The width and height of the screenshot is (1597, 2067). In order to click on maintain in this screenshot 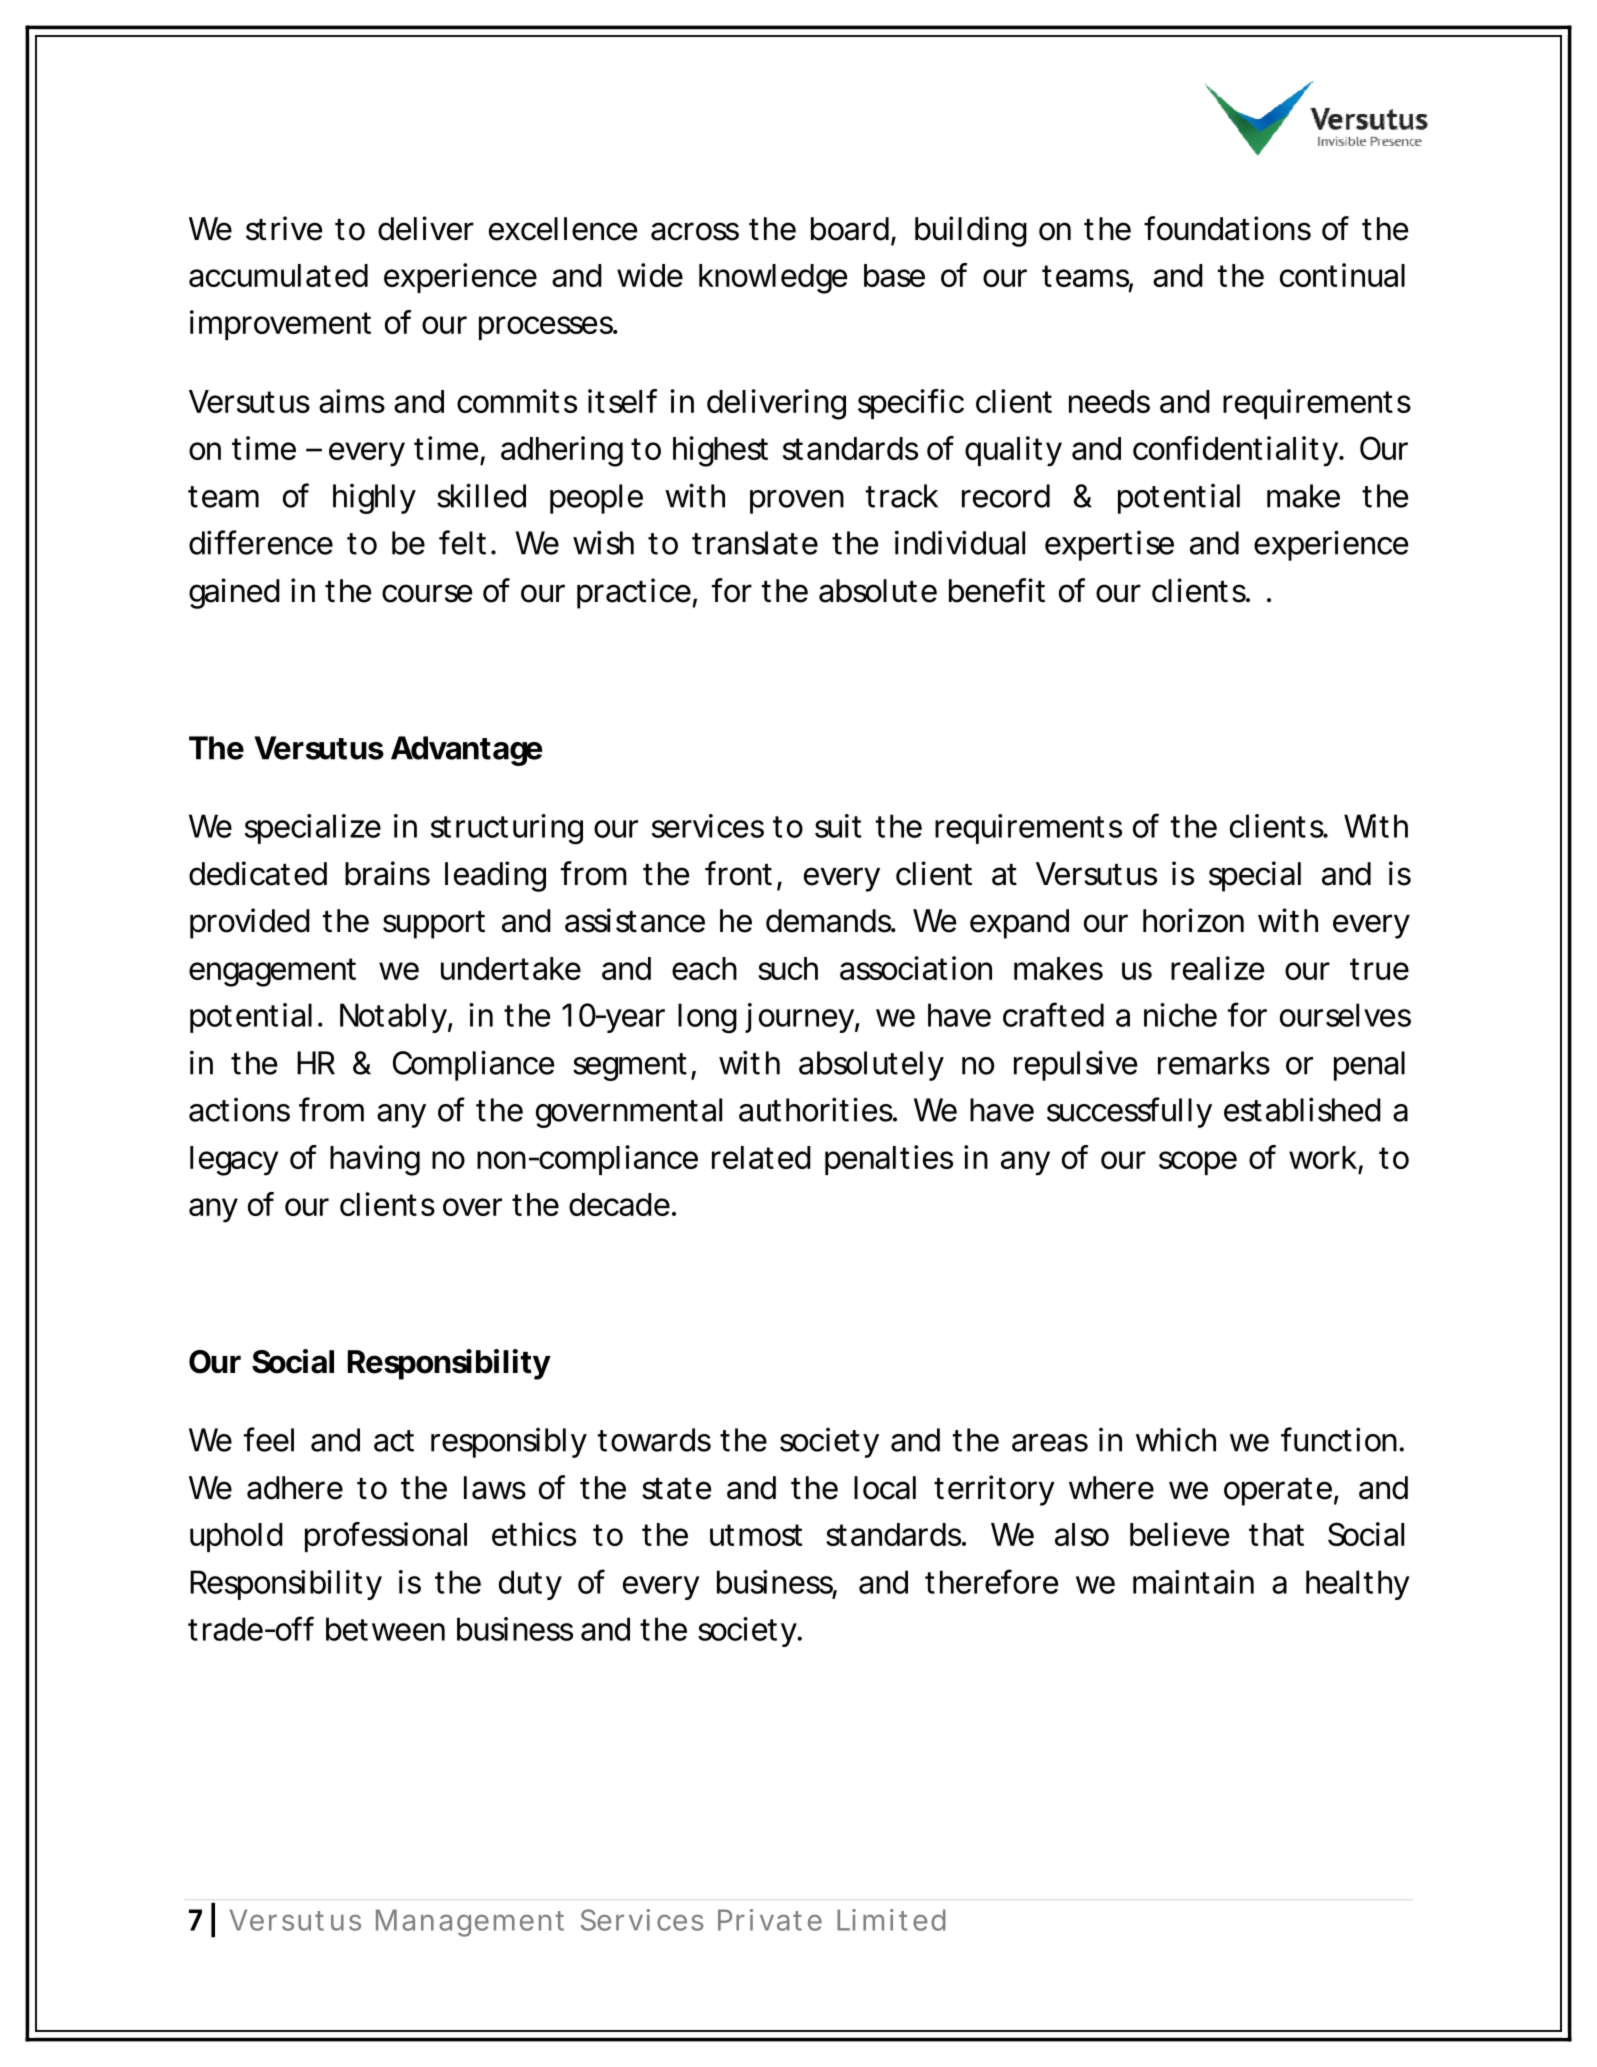, I will do `click(1193, 1582)`.
